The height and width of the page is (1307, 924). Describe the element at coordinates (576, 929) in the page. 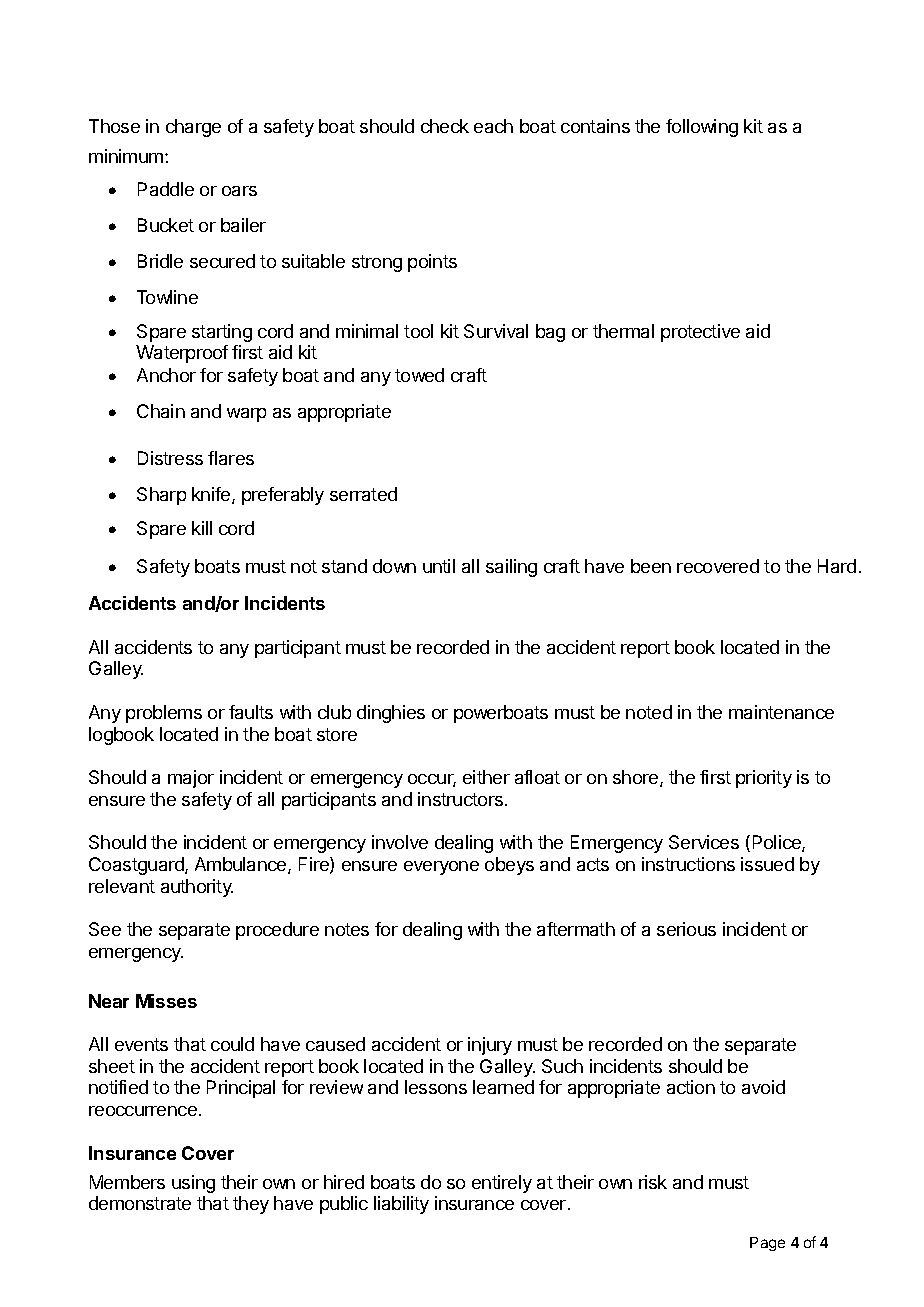

I see `aftermath` at that location.
